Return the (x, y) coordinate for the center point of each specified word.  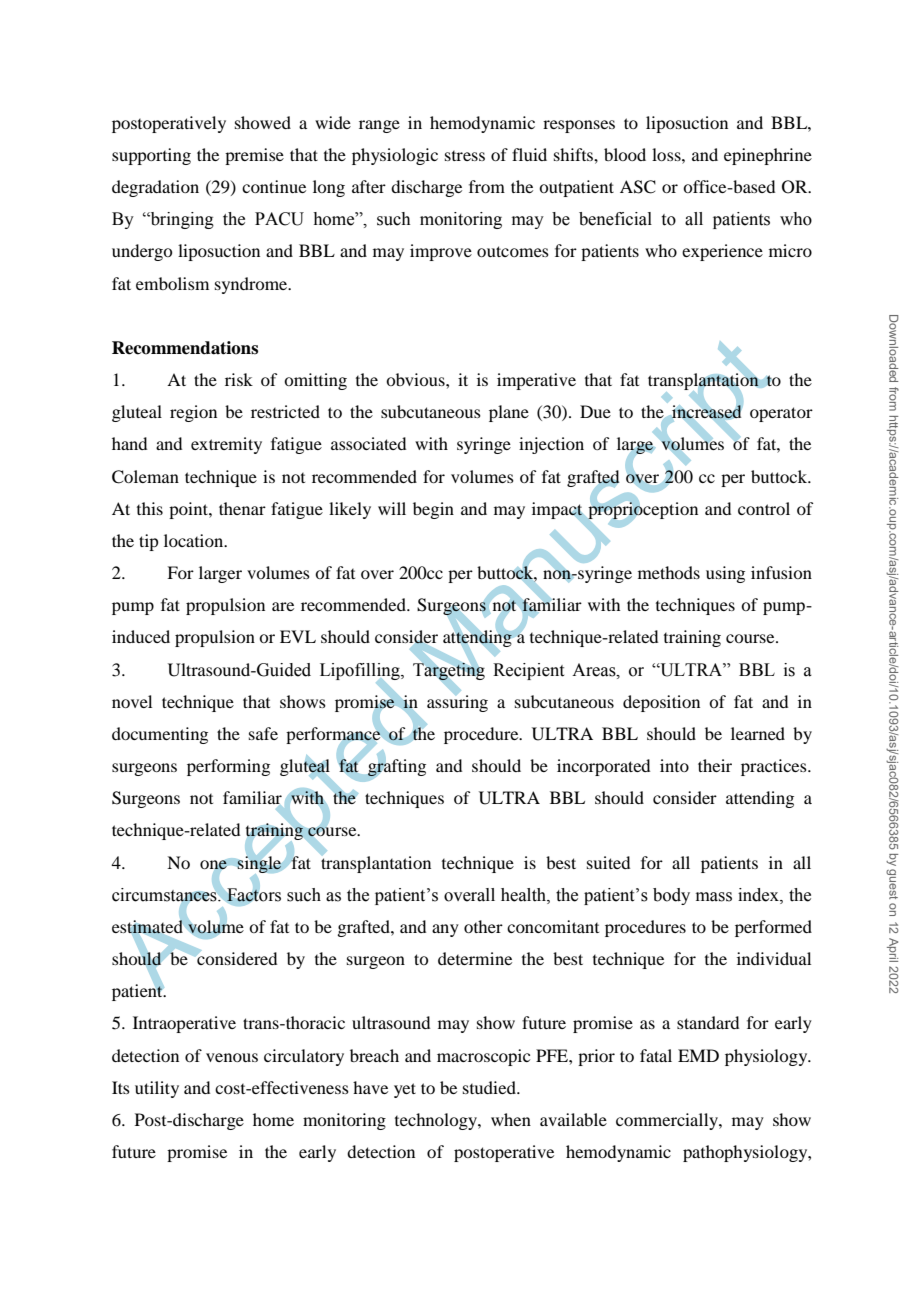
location (195, 540)
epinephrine (768, 156)
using (725, 574)
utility (157, 1089)
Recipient (528, 671)
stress (465, 156)
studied (490, 1087)
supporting (151, 156)
